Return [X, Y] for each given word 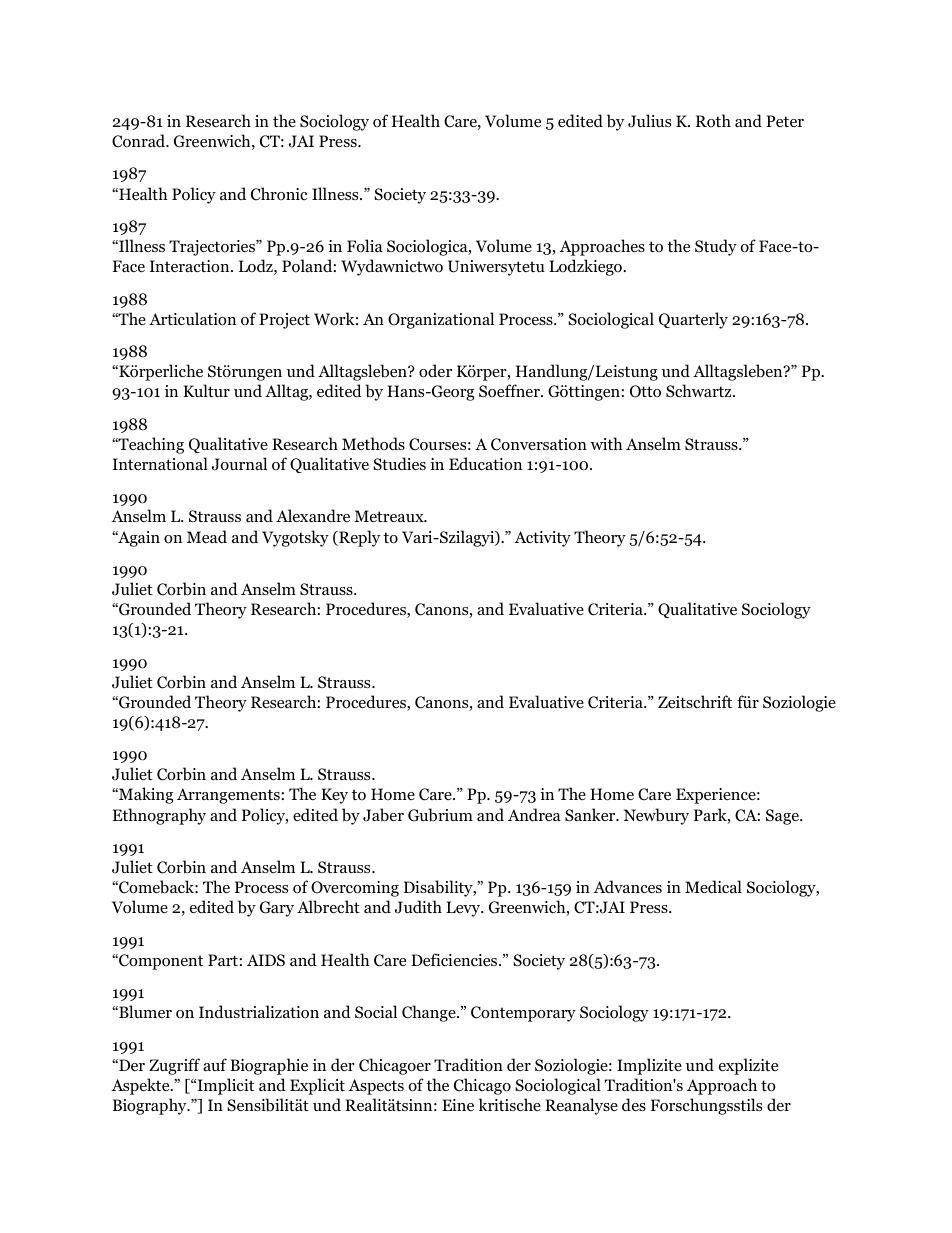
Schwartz [700, 391]
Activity [542, 539]
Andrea [534, 814]
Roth [713, 121]
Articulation [192, 319]
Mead [207, 536]
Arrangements [228, 796]
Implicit [224, 1086]
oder [435, 371]
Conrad [140, 141]
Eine [458, 1105]
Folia [365, 246]
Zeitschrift [695, 701]
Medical [713, 886]
